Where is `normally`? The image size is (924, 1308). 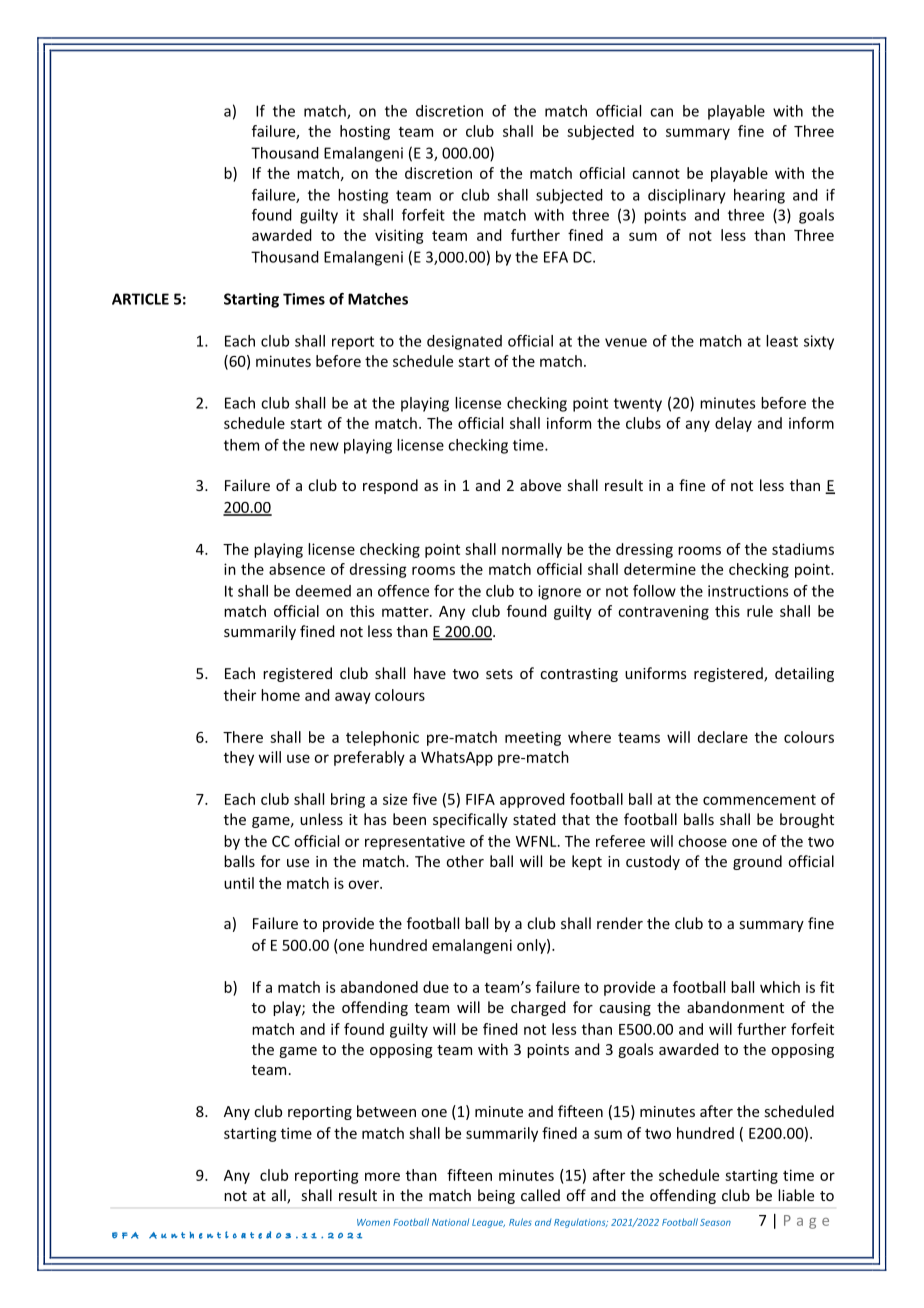 normally is located at coordinates (532, 550).
